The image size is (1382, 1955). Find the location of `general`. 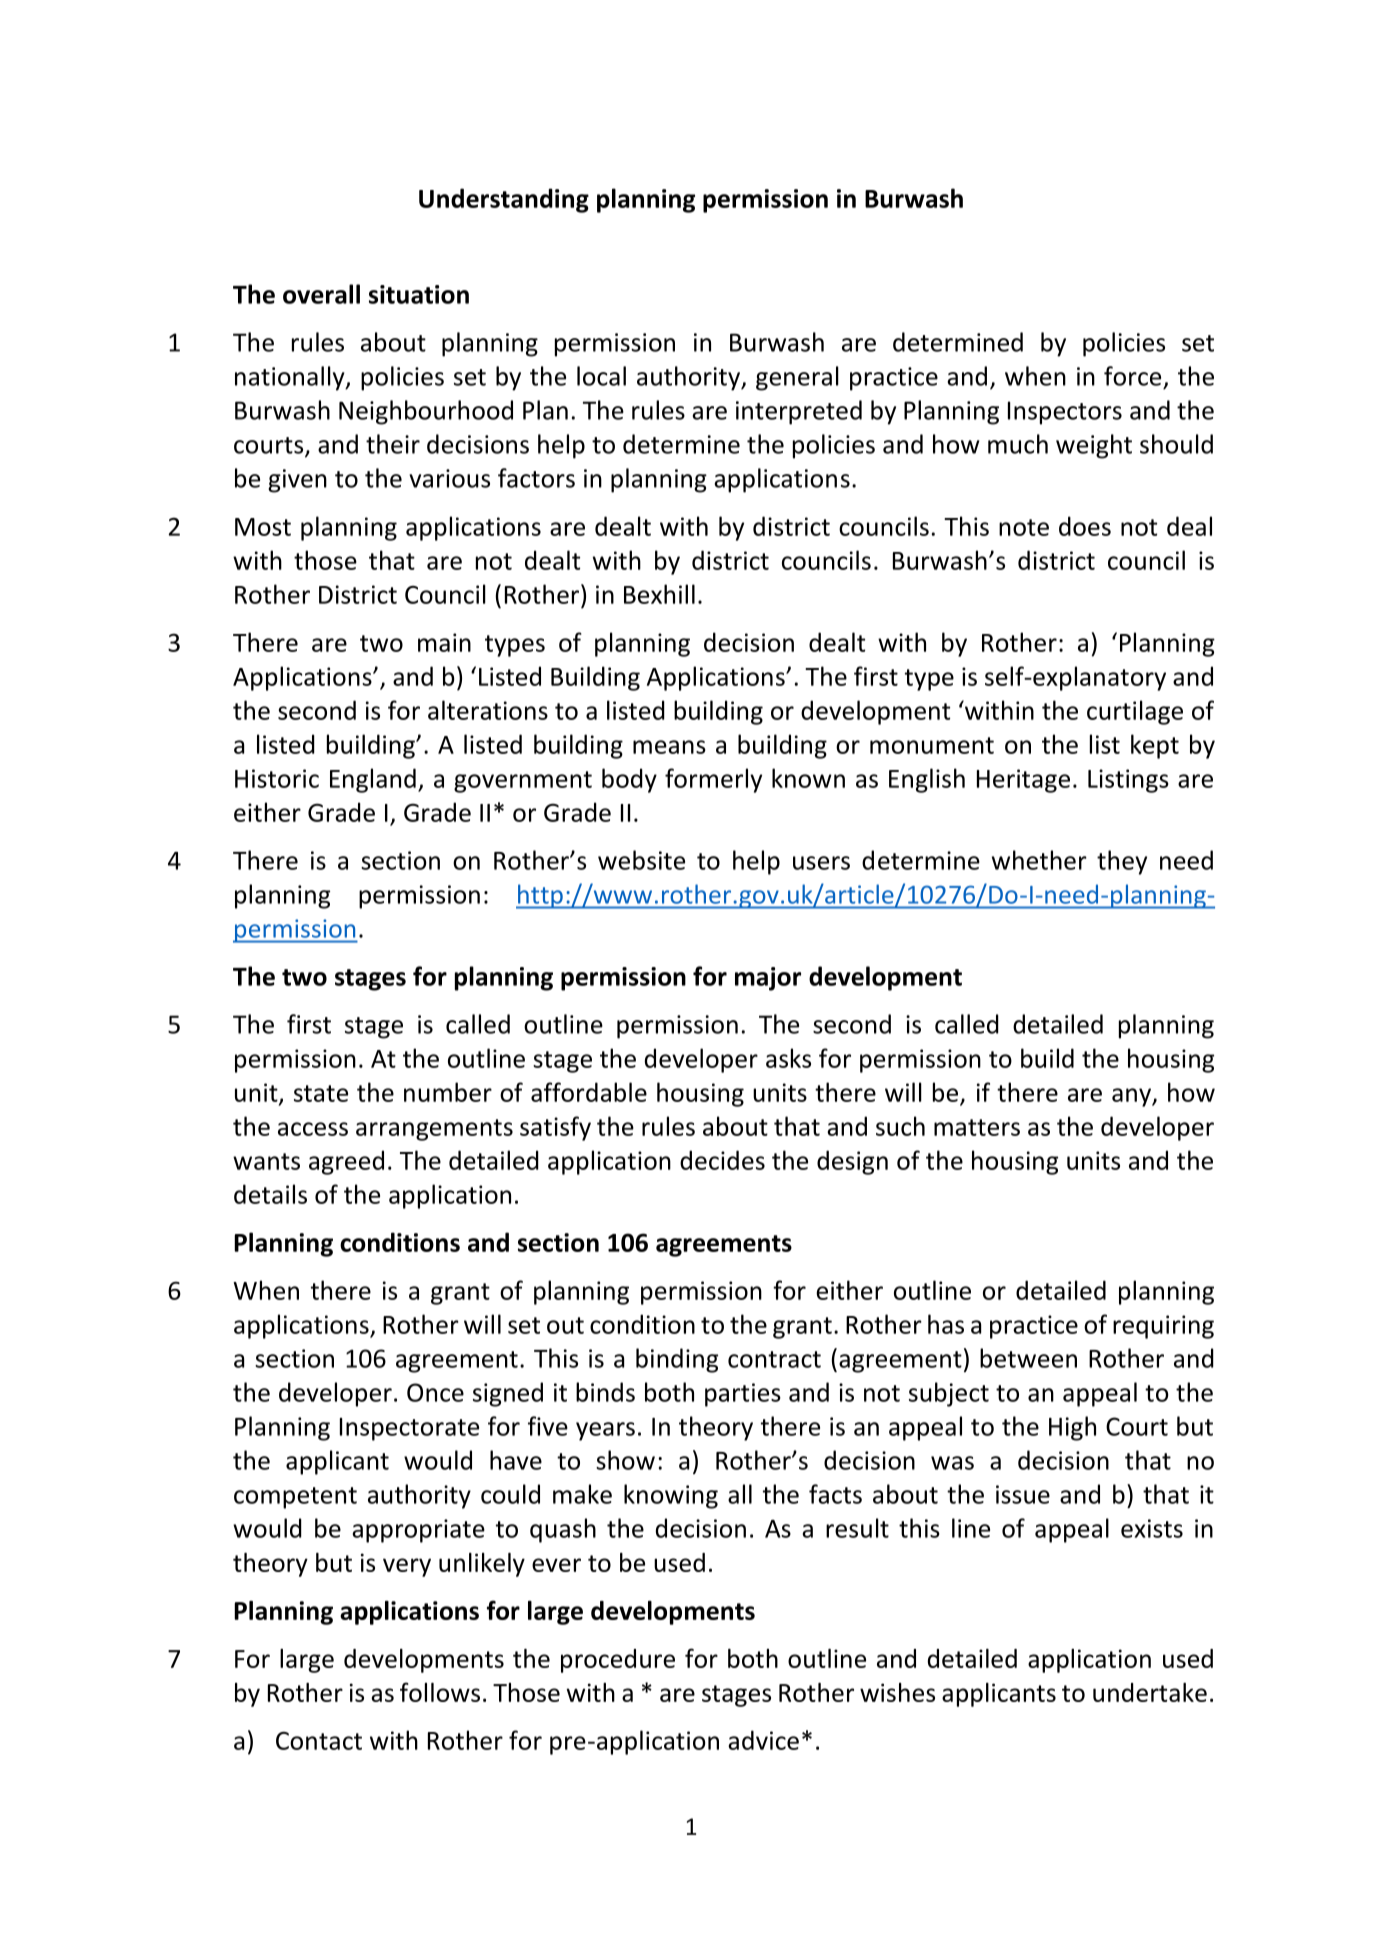

general is located at coordinates (797, 378).
